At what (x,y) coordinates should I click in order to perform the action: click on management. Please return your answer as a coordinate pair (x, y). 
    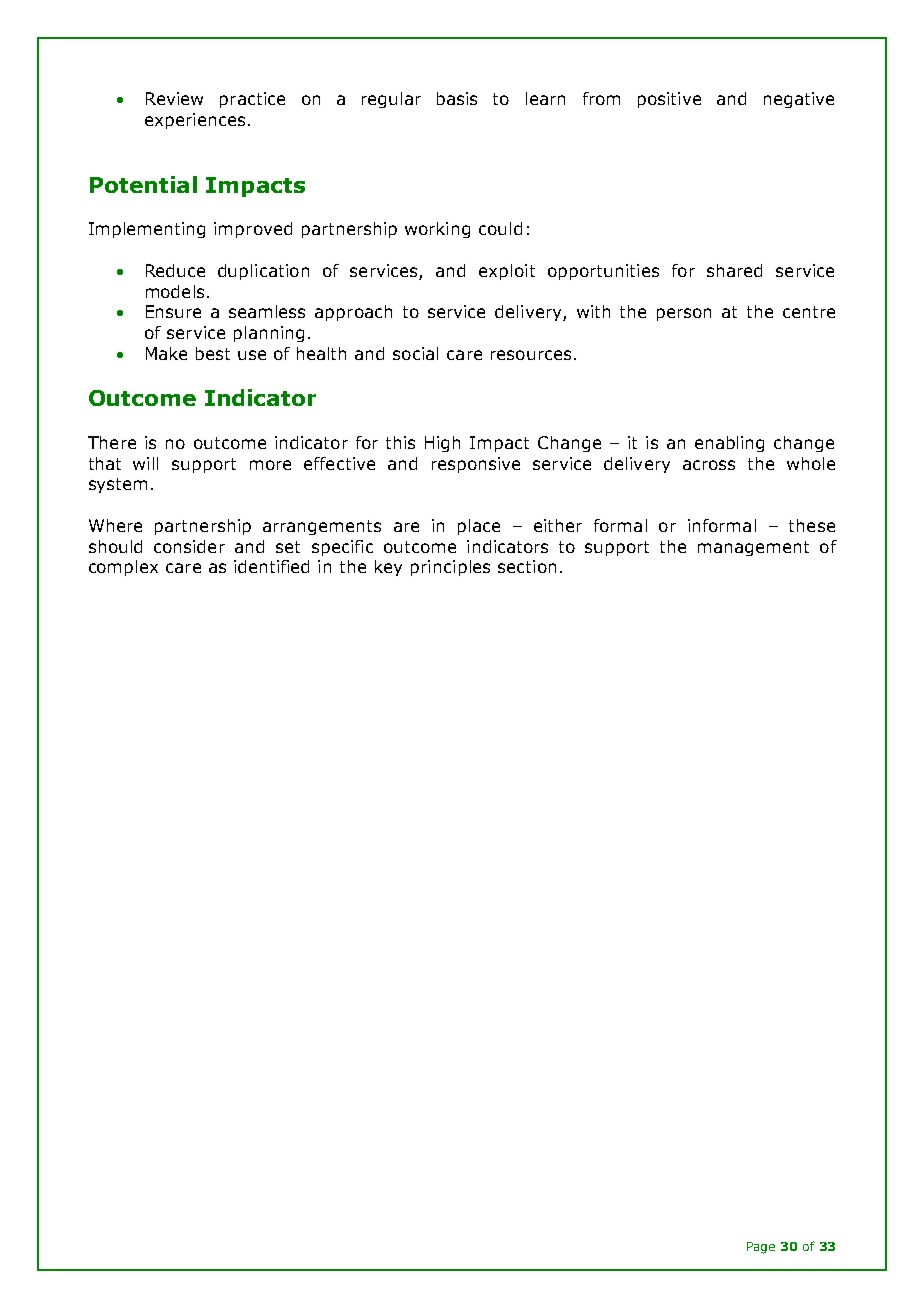
    Looking at the image, I should click on (753, 548).
